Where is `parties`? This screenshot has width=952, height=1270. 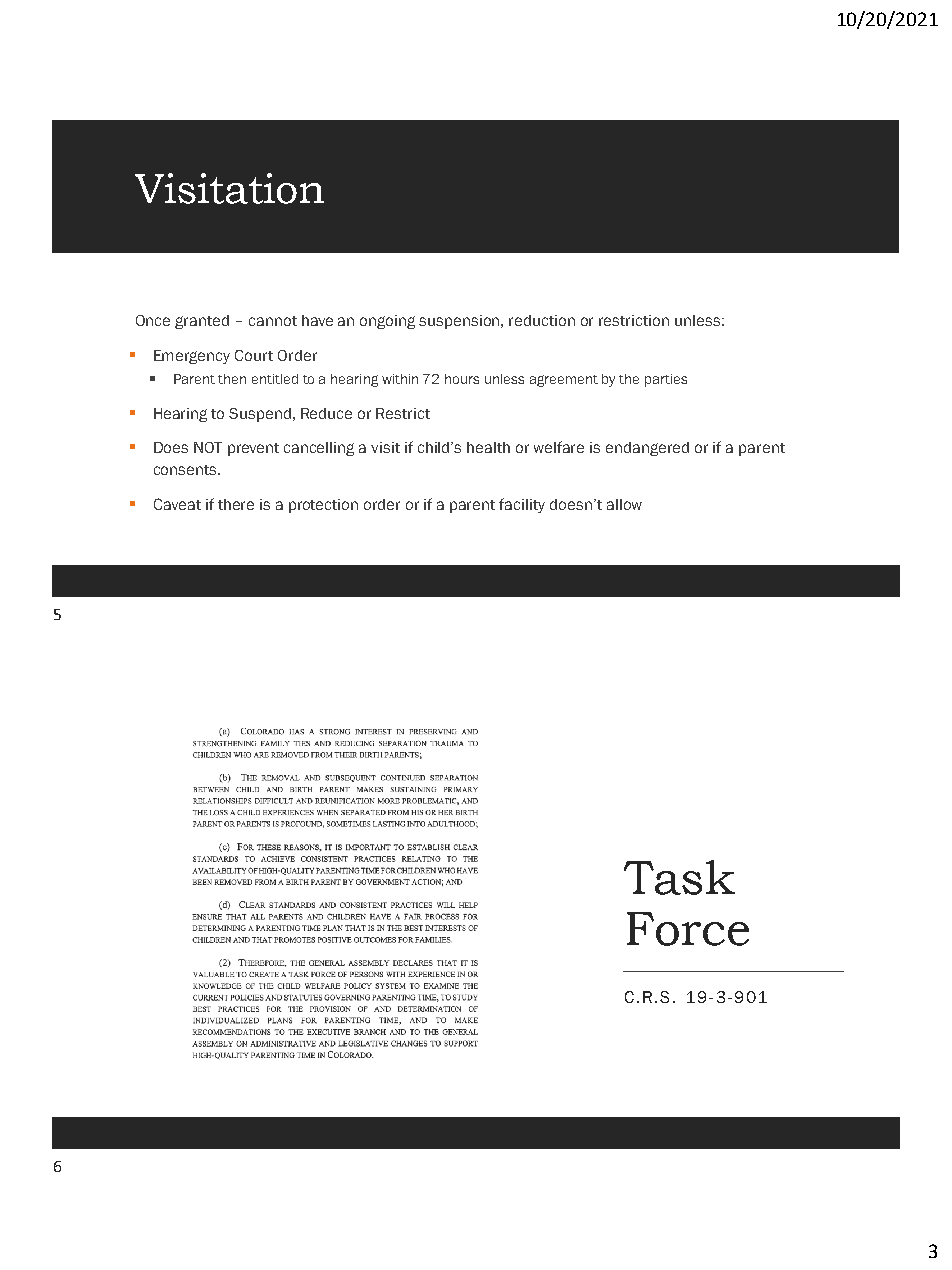
parties is located at coordinates (666, 380).
